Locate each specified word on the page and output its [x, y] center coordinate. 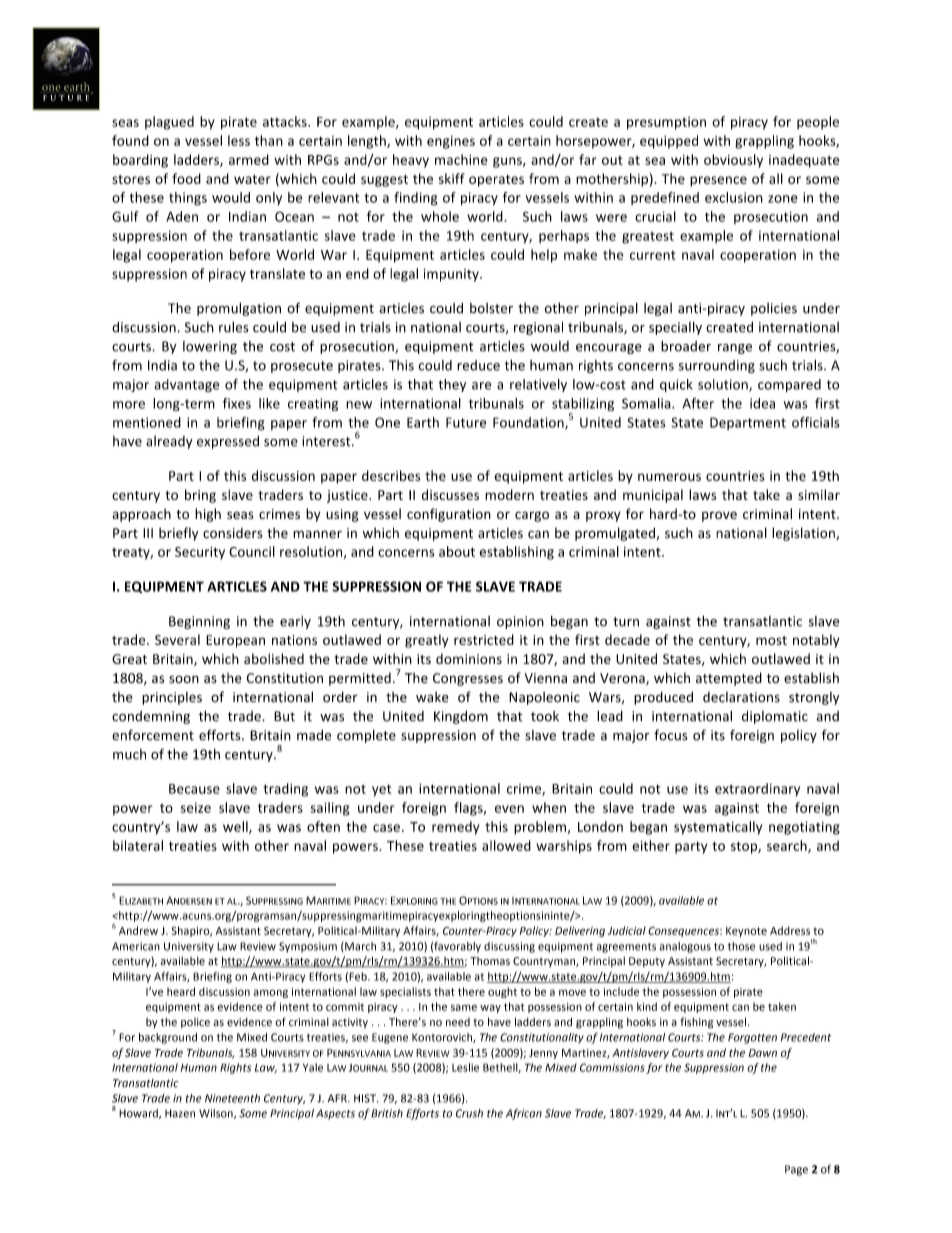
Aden [182, 216]
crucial [655, 216]
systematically [718, 828]
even [509, 809]
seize [196, 808]
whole [440, 216]
